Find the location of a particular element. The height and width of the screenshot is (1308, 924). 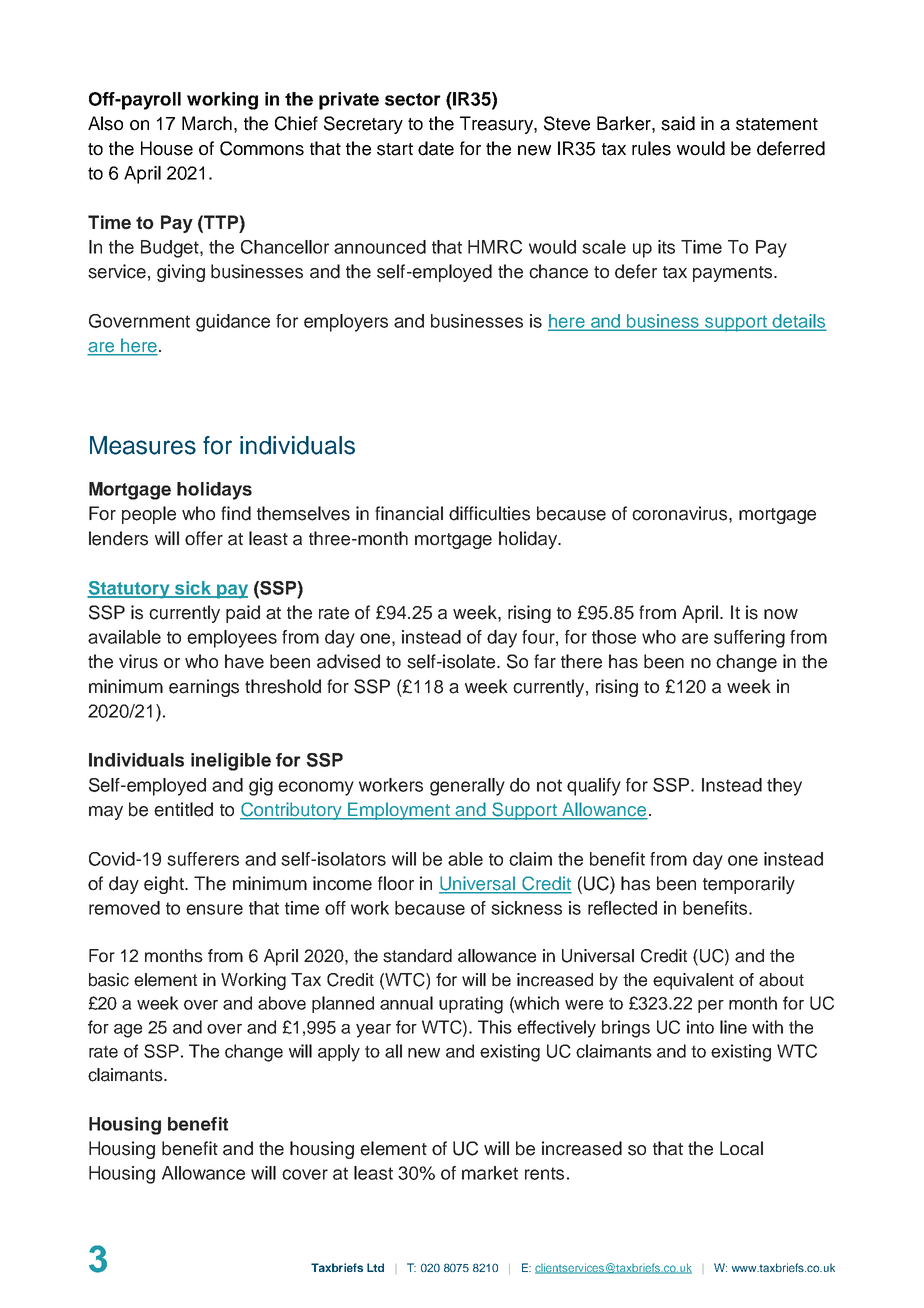

market is located at coordinates (490, 1173).
